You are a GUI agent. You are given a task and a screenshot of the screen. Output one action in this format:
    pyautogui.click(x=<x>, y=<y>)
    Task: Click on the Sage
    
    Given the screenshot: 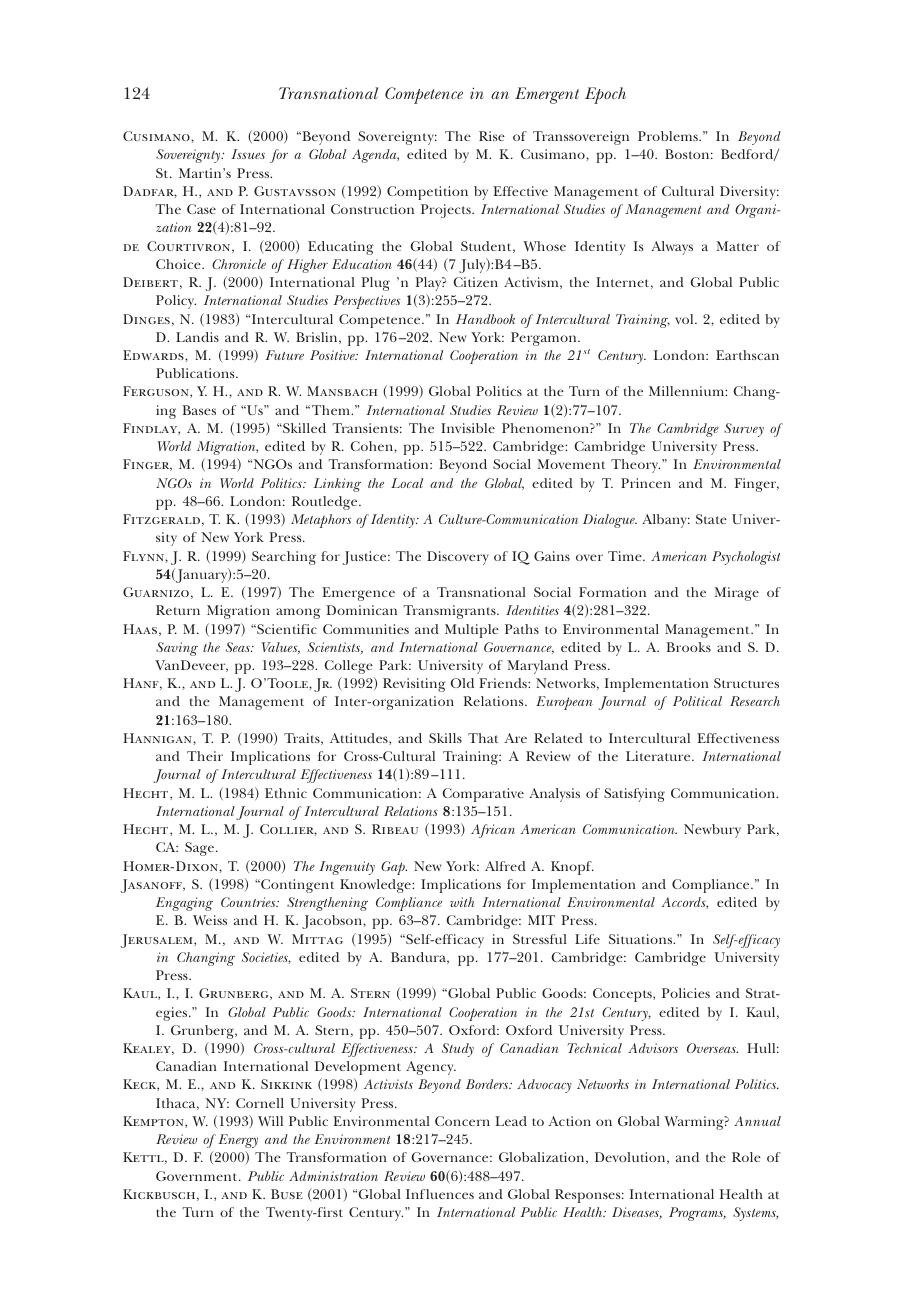 What is the action you would take?
    pyautogui.click(x=201, y=849)
